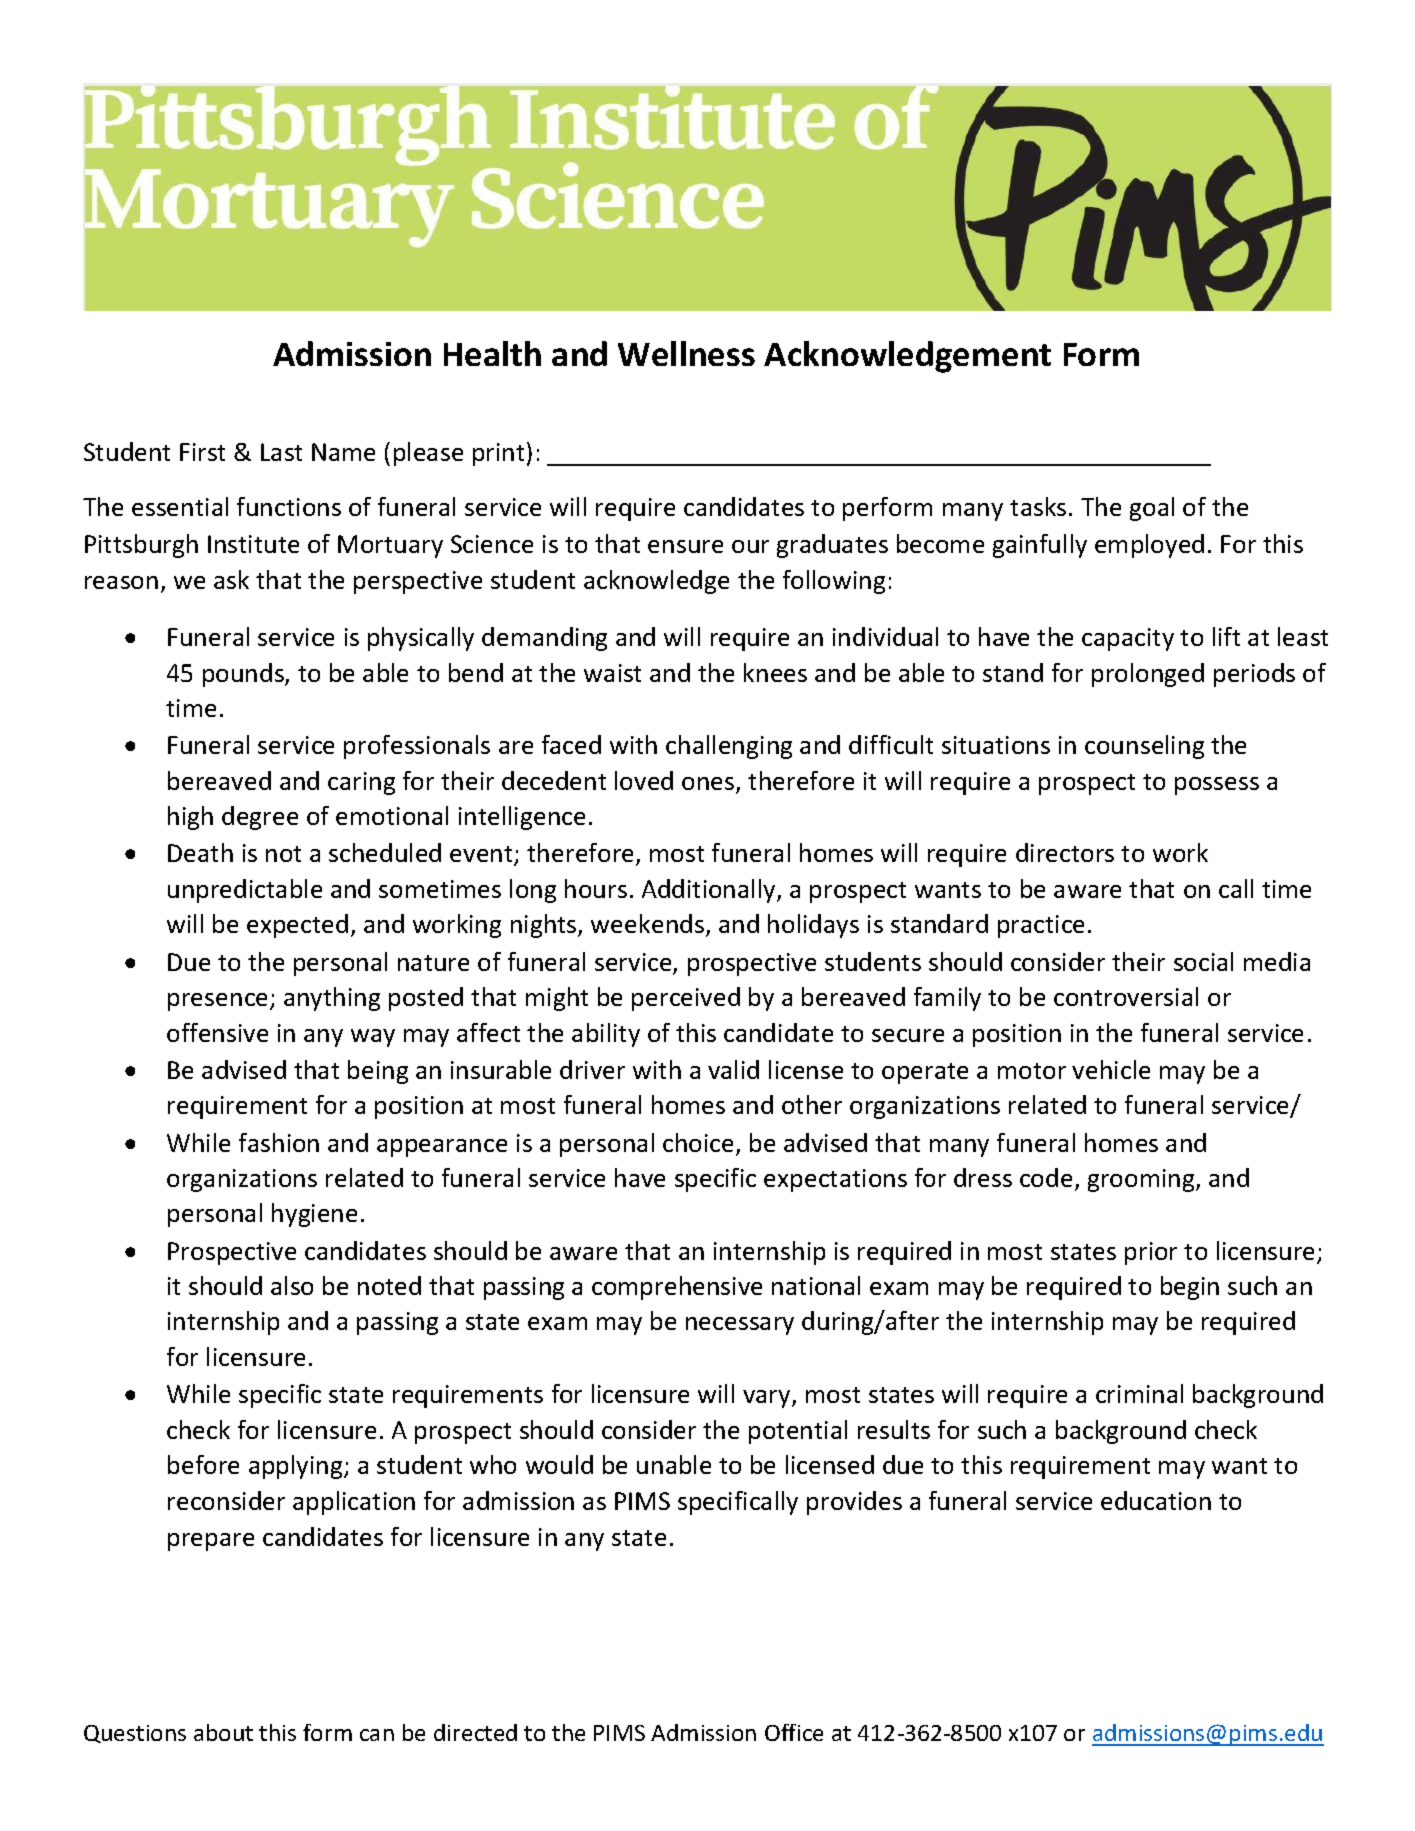 The width and height of the screenshot is (1415, 1831). I want to click on goal, so click(1152, 509).
